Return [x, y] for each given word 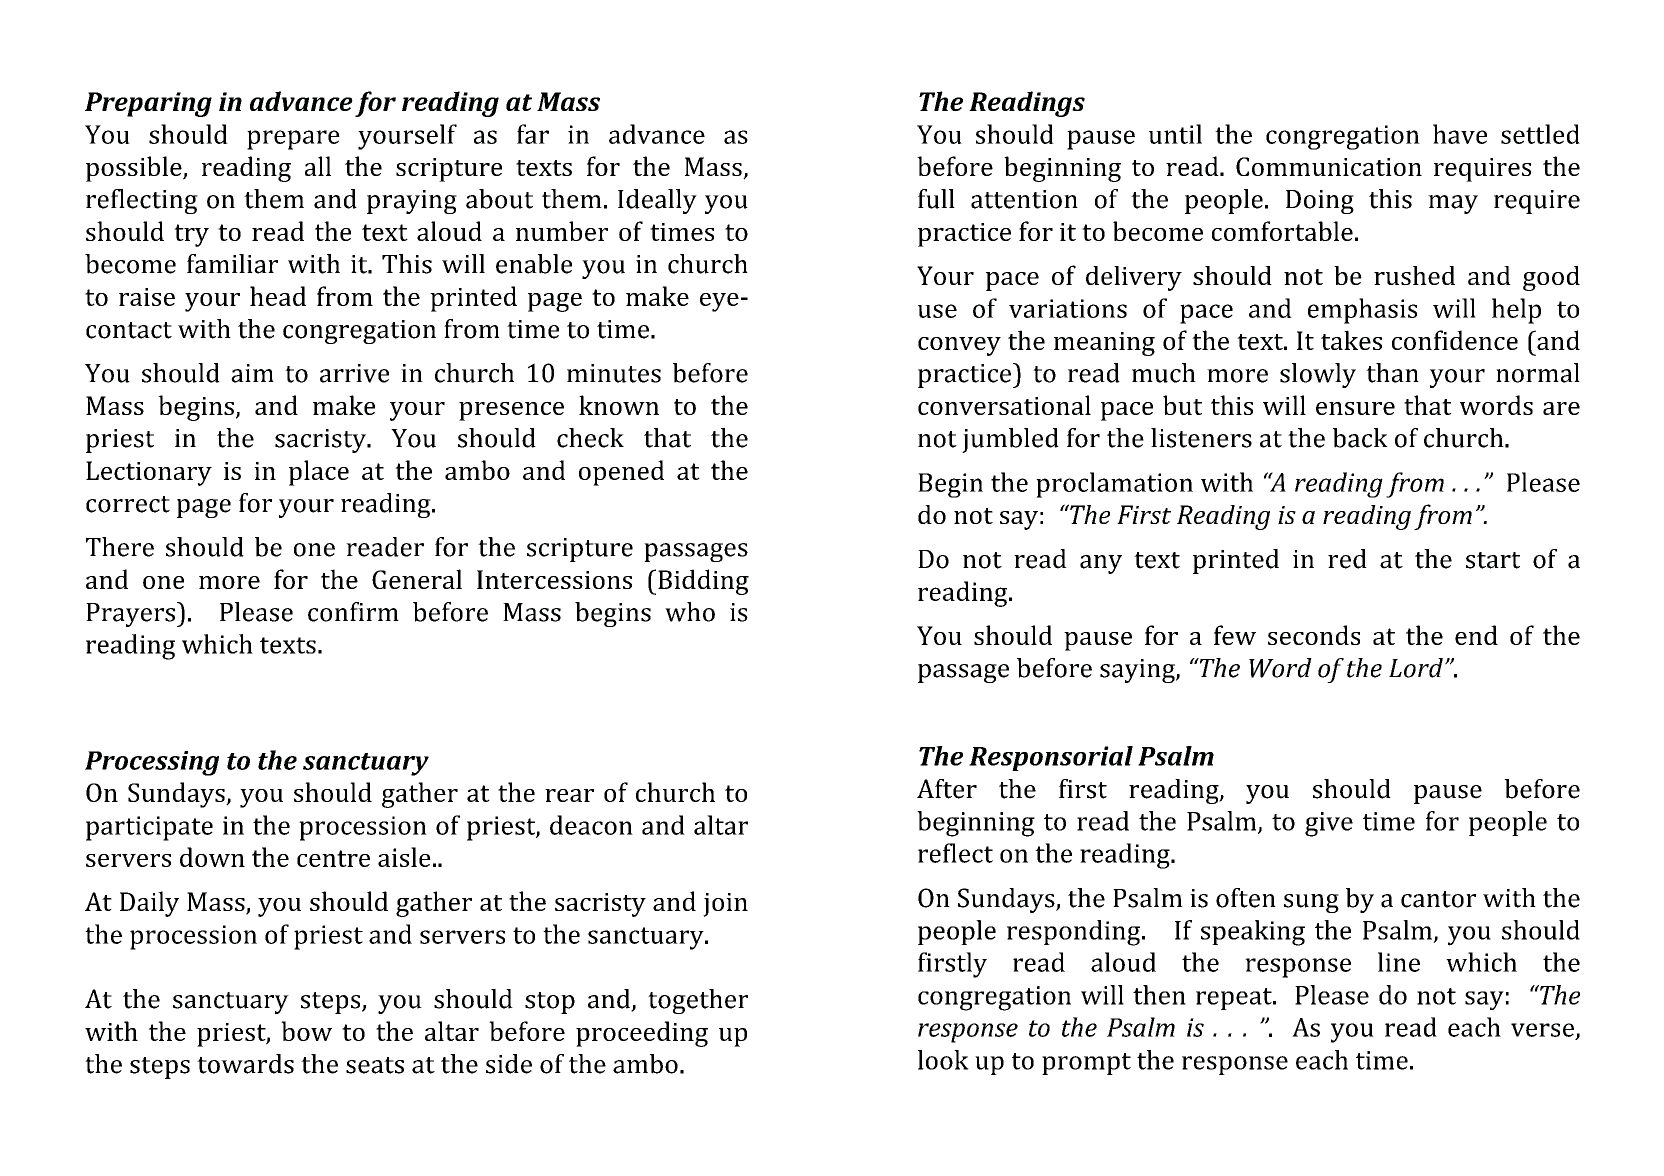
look [943, 1060]
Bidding [703, 582]
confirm [353, 612]
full [936, 199]
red [1347, 559]
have [1460, 134]
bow [306, 1031]
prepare [293, 140]
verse [1542, 1030]
